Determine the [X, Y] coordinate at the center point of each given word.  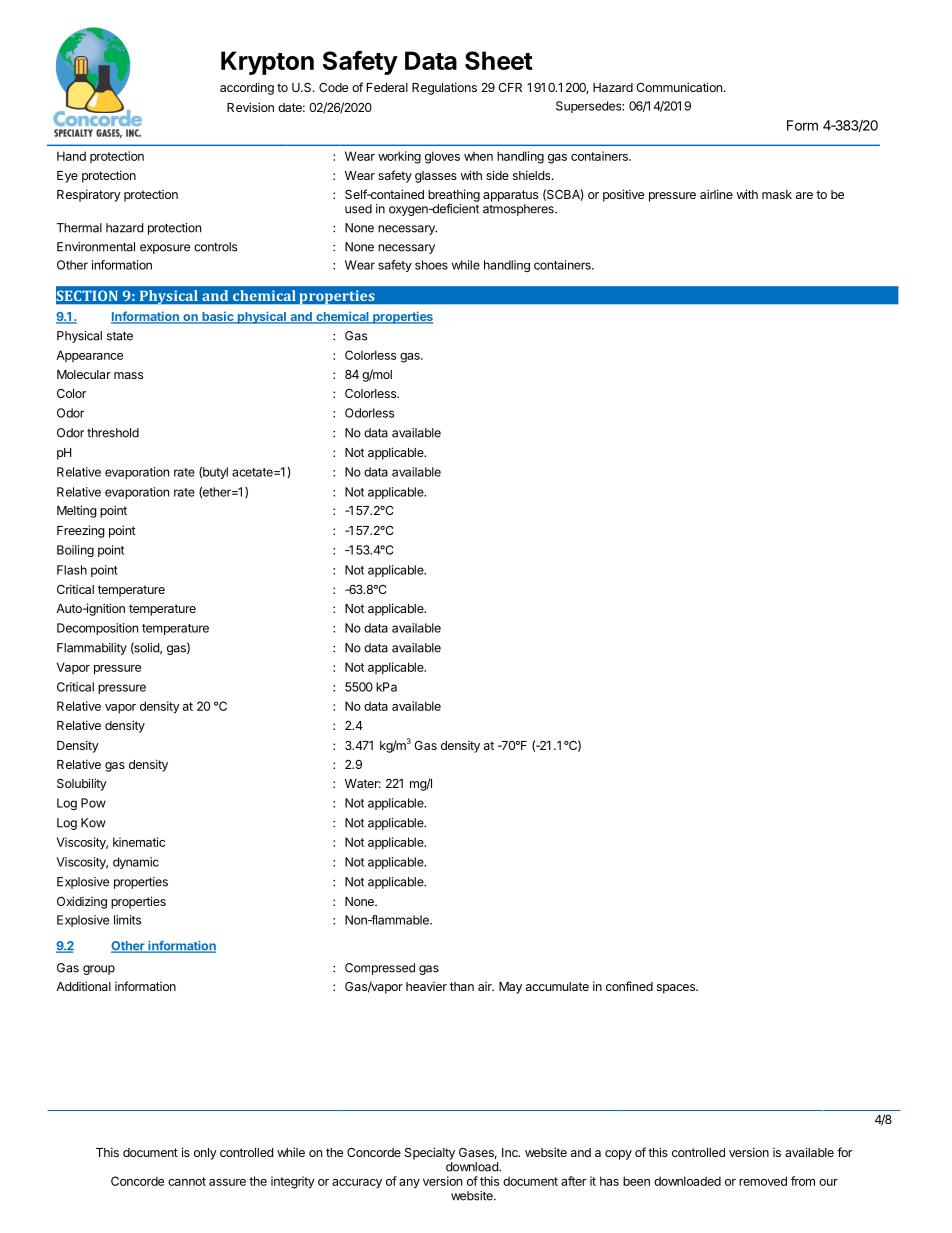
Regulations [444, 88]
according [247, 88]
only [205, 1154]
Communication [679, 87]
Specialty [430, 1153]
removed [763, 1181]
